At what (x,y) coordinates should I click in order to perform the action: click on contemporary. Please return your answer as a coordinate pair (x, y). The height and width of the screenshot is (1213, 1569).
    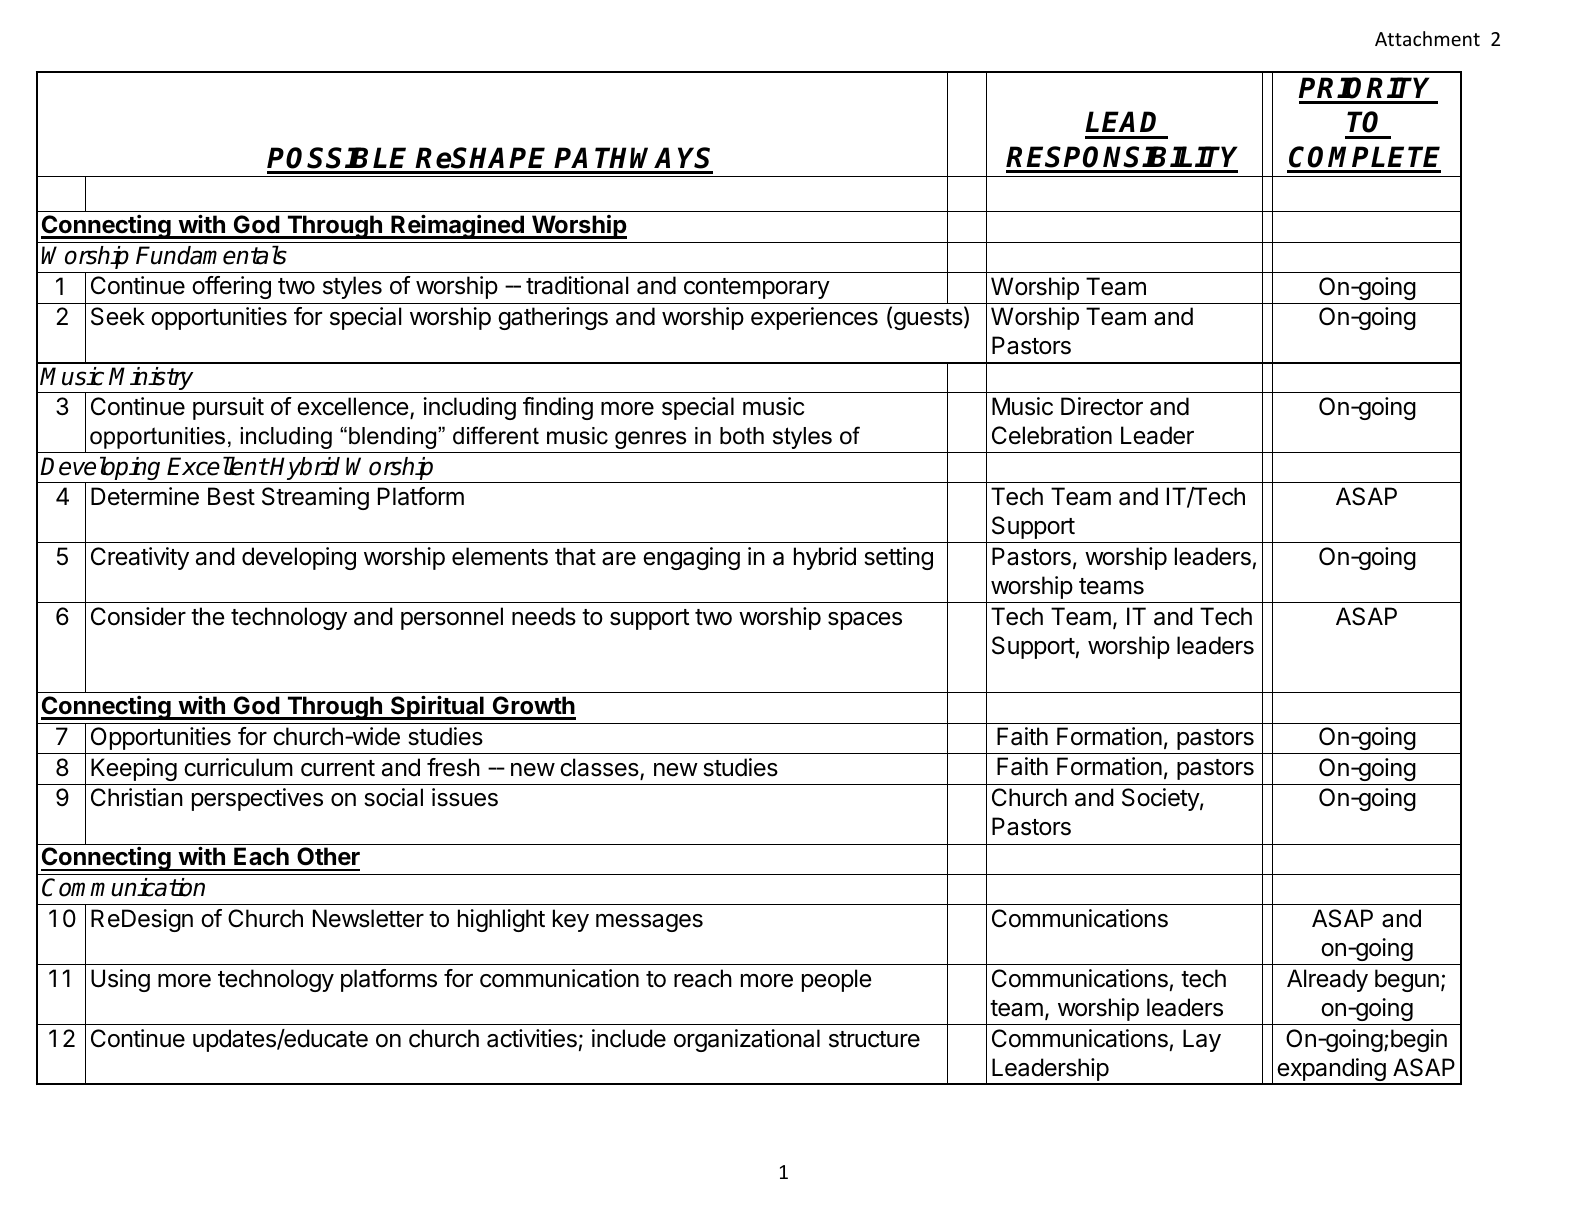
    Looking at the image, I should click on (757, 288).
